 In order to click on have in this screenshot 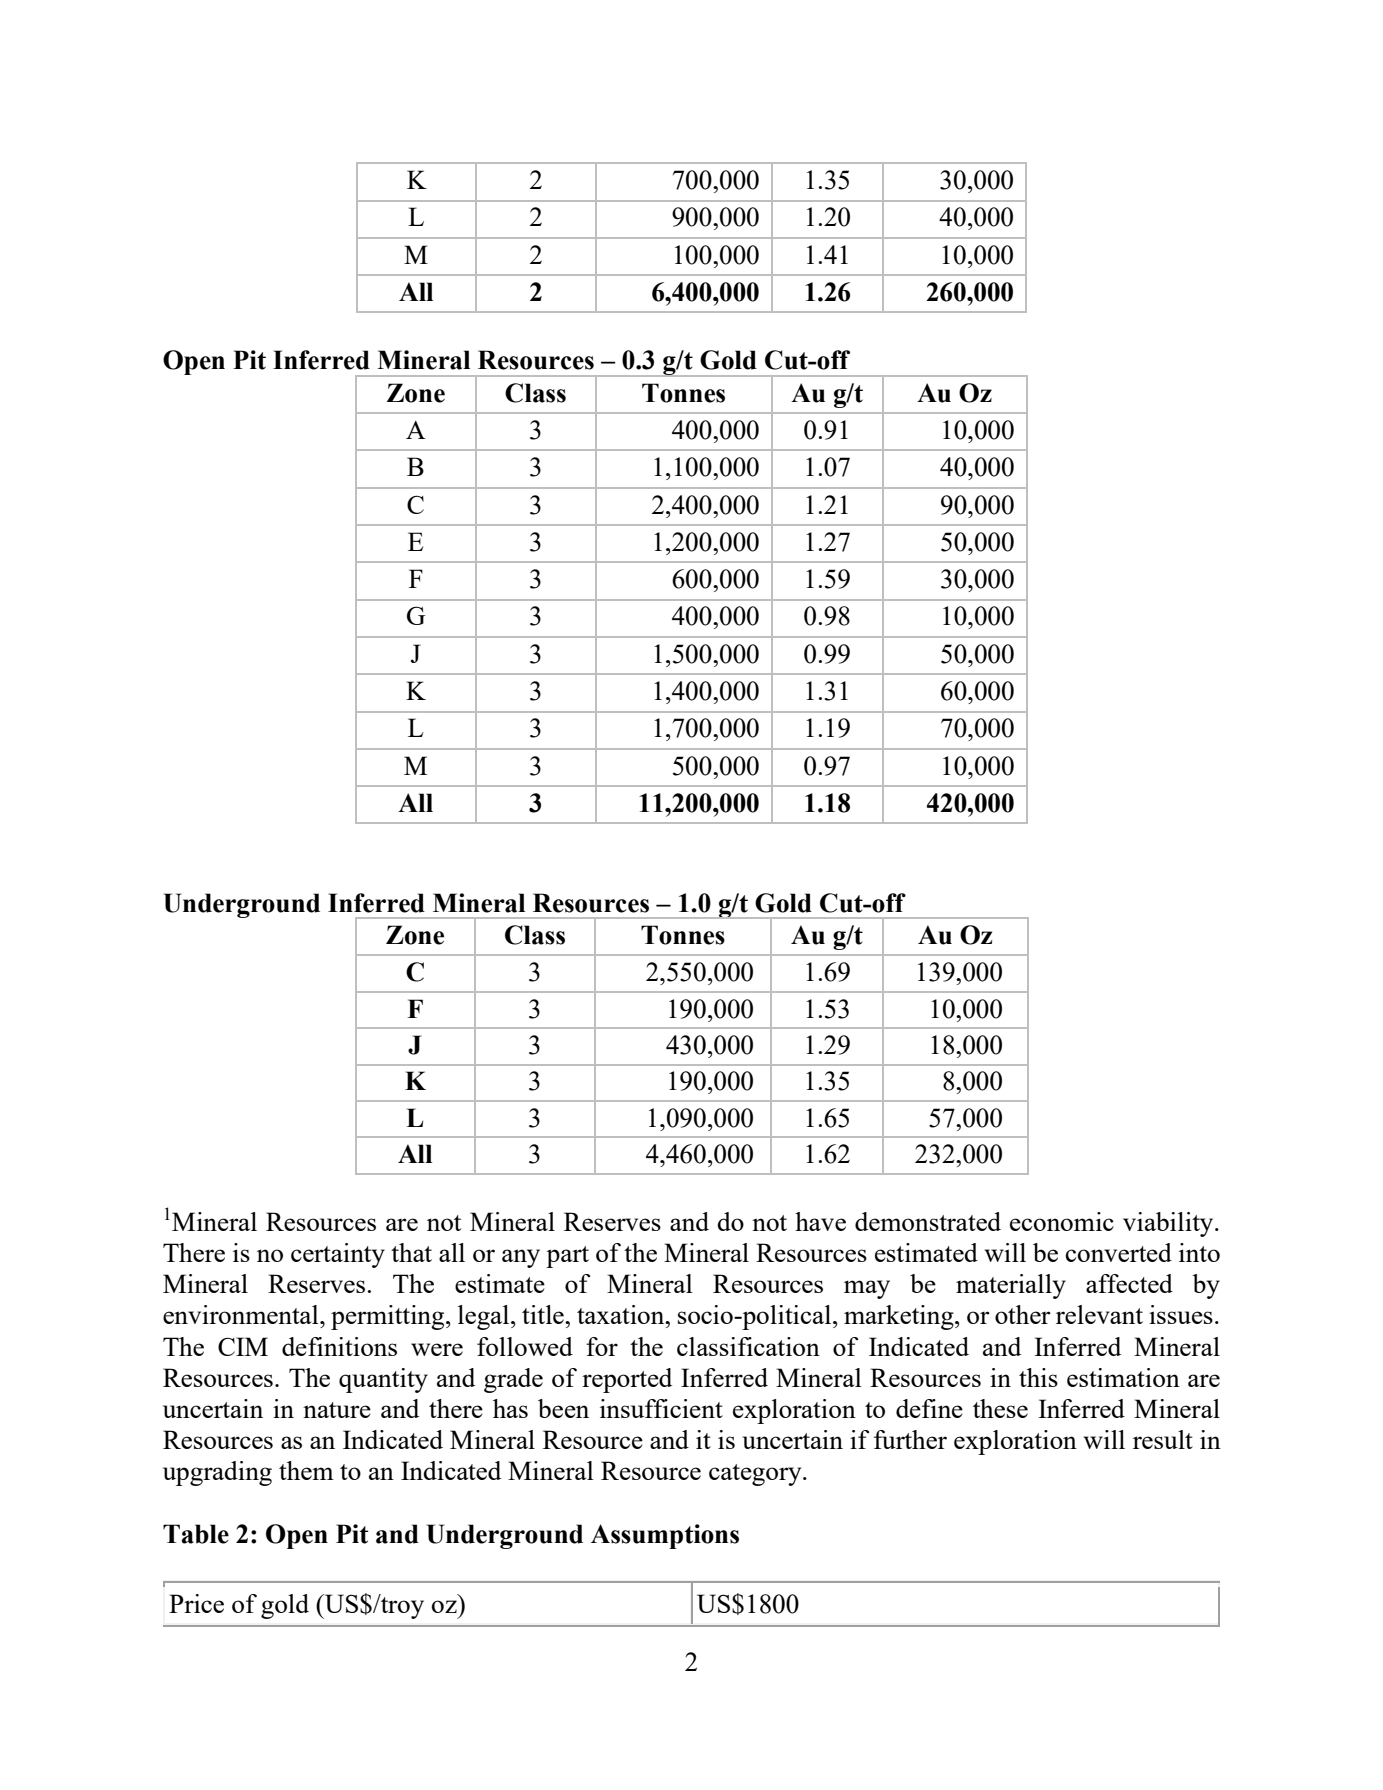, I will do `click(820, 1221)`.
